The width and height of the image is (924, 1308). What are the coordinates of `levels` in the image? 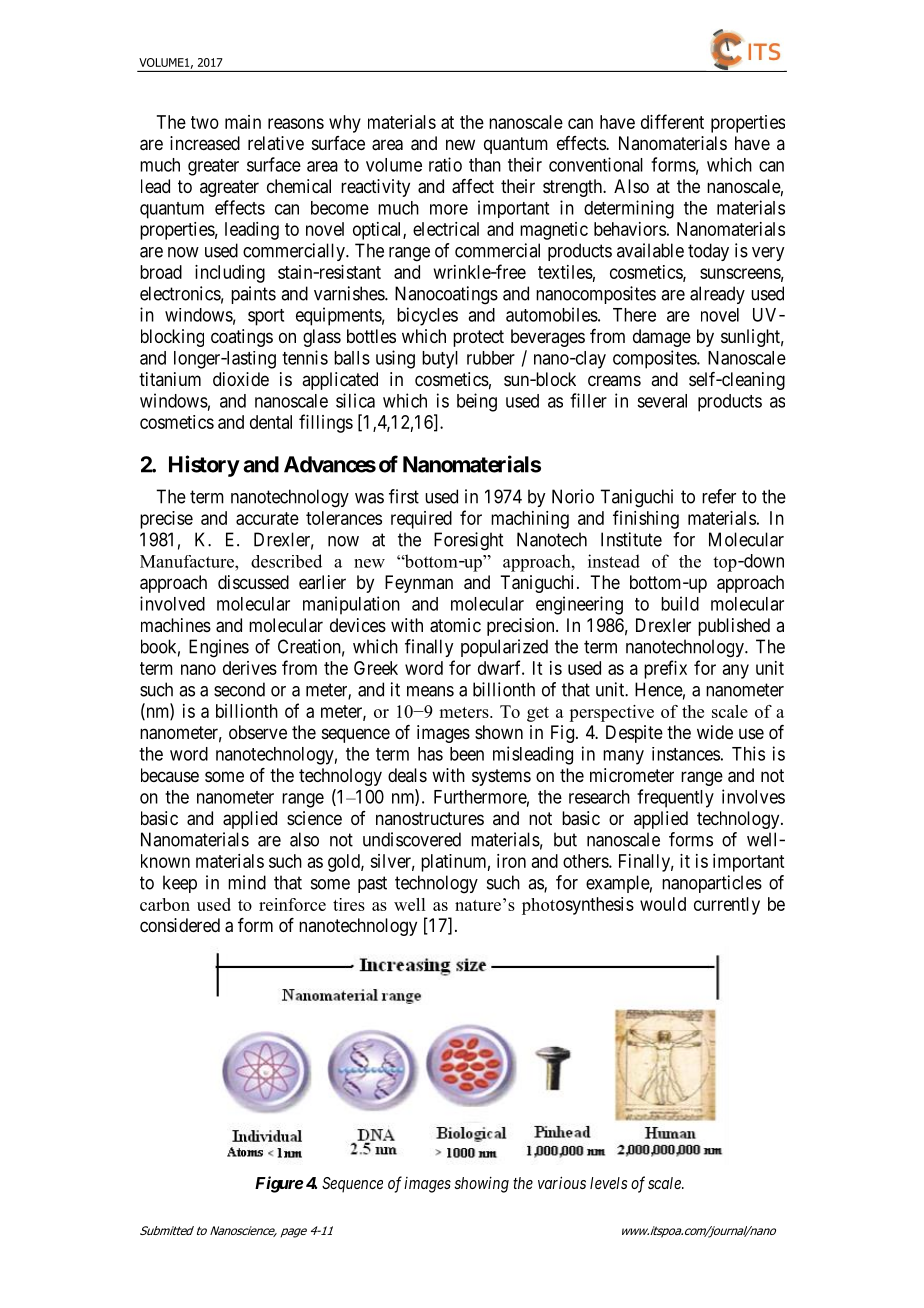 It's located at (608, 1183).
